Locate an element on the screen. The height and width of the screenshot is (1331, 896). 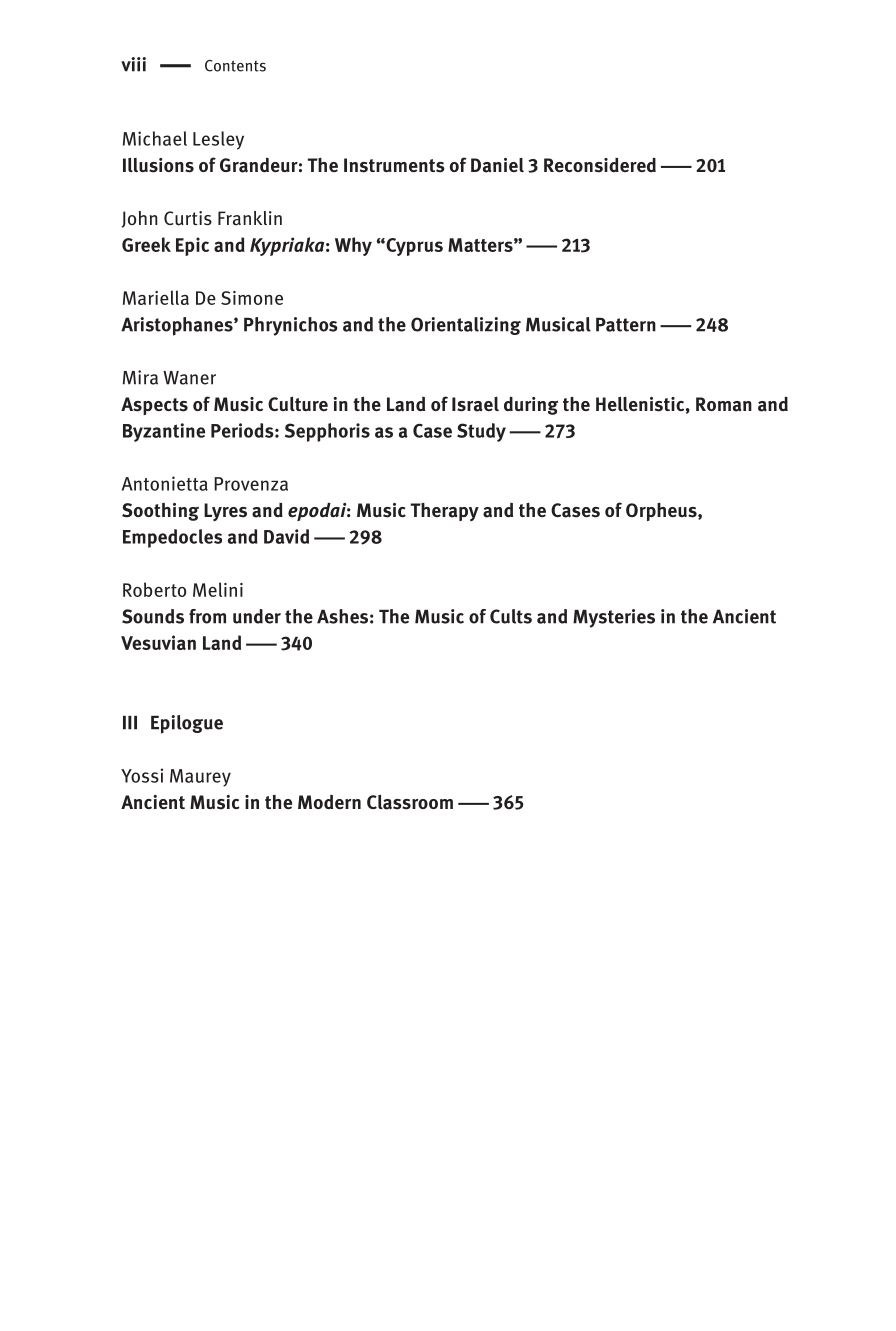
Orpheus is located at coordinates (662, 512).
